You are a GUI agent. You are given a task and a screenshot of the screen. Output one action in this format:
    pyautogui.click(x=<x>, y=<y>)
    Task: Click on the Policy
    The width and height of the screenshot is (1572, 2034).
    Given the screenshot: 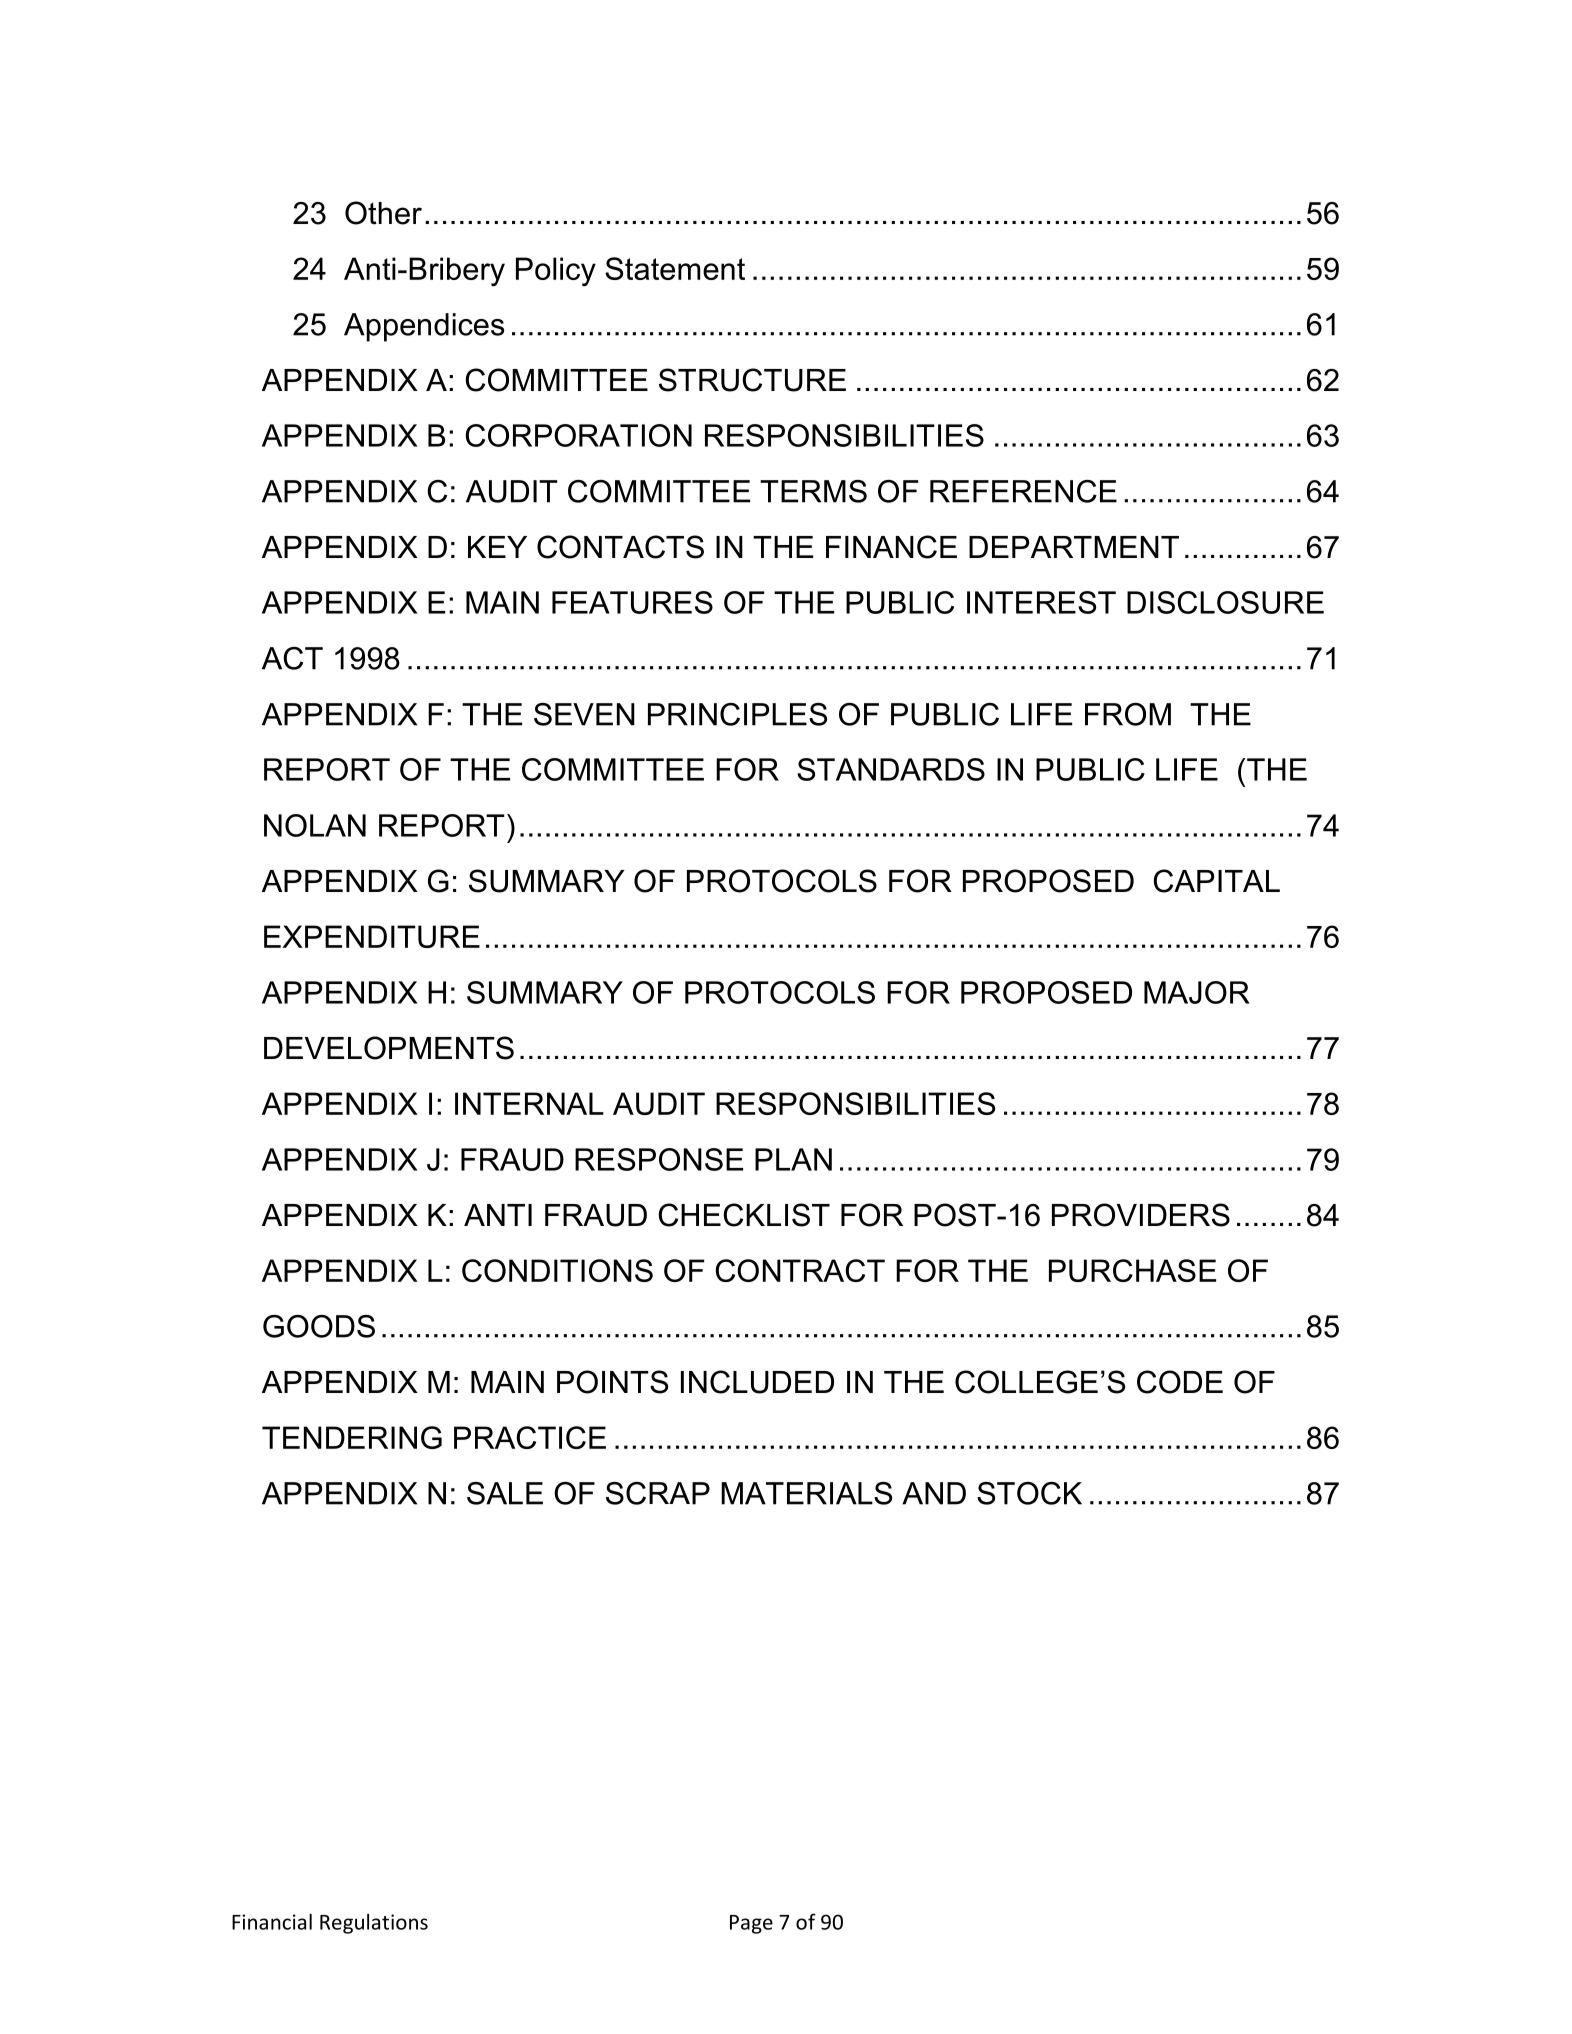 What is the action you would take?
    pyautogui.click(x=556, y=271)
